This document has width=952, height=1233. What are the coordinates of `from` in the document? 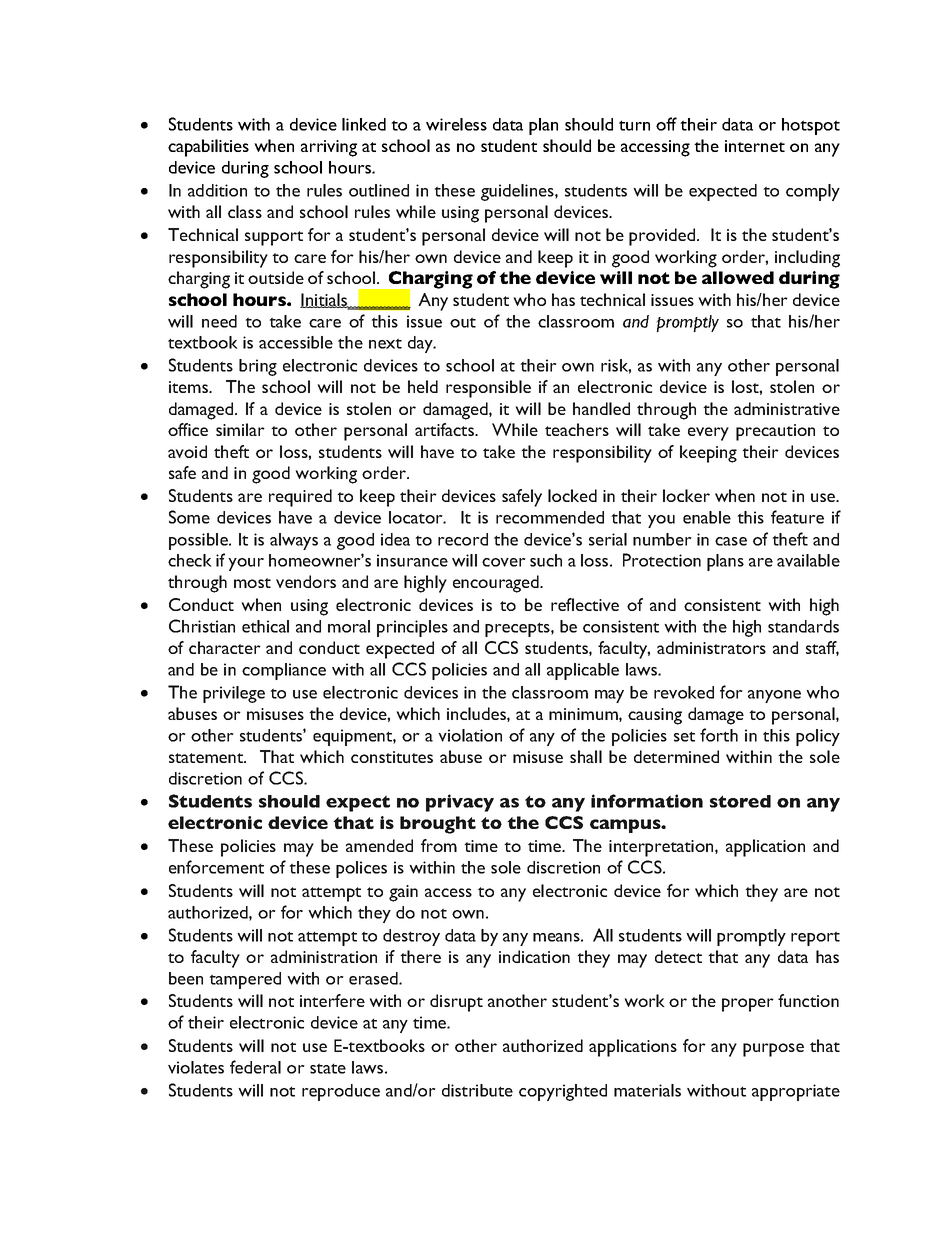 It's located at (439, 845).
